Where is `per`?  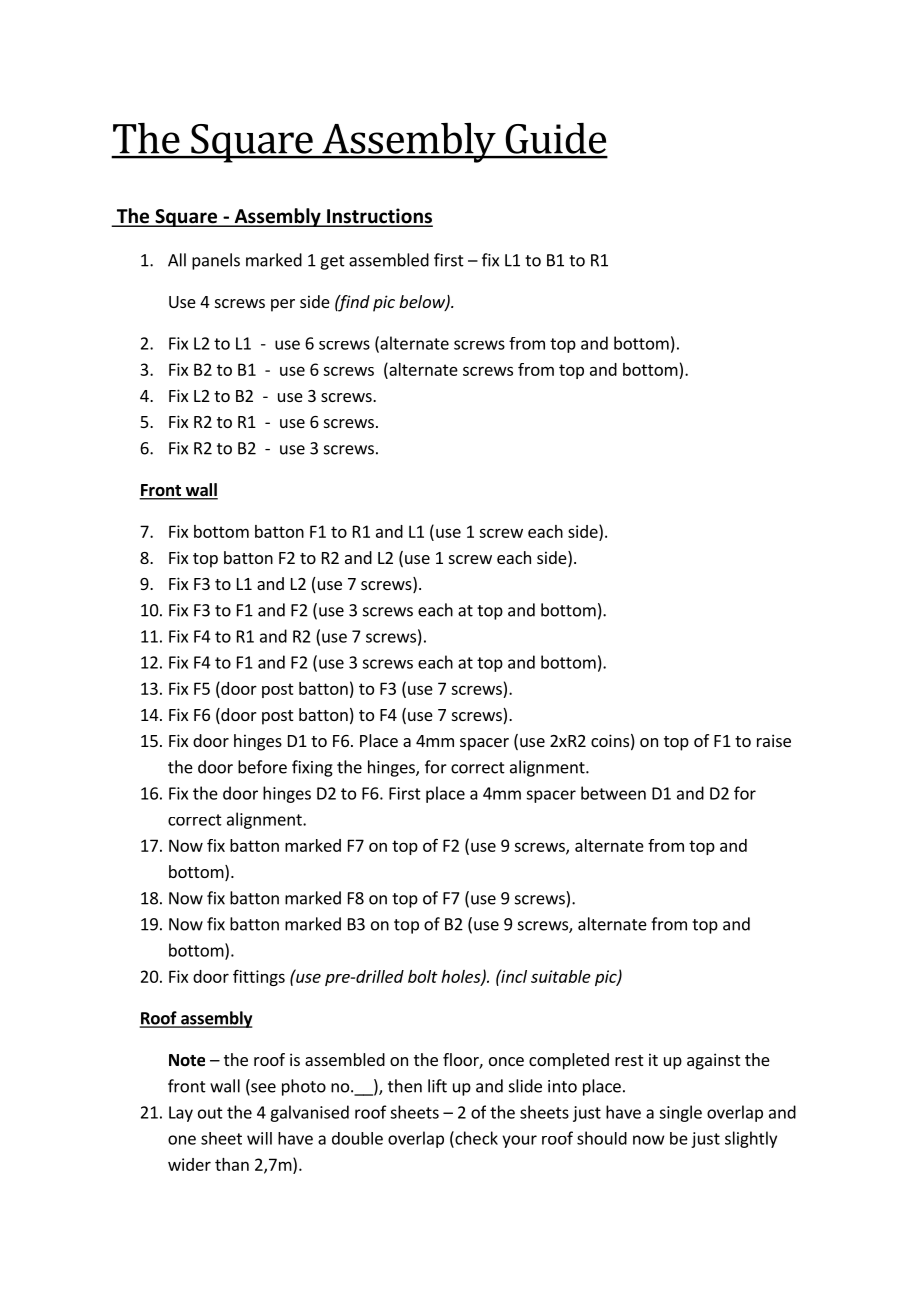
per is located at coordinates (283, 305).
